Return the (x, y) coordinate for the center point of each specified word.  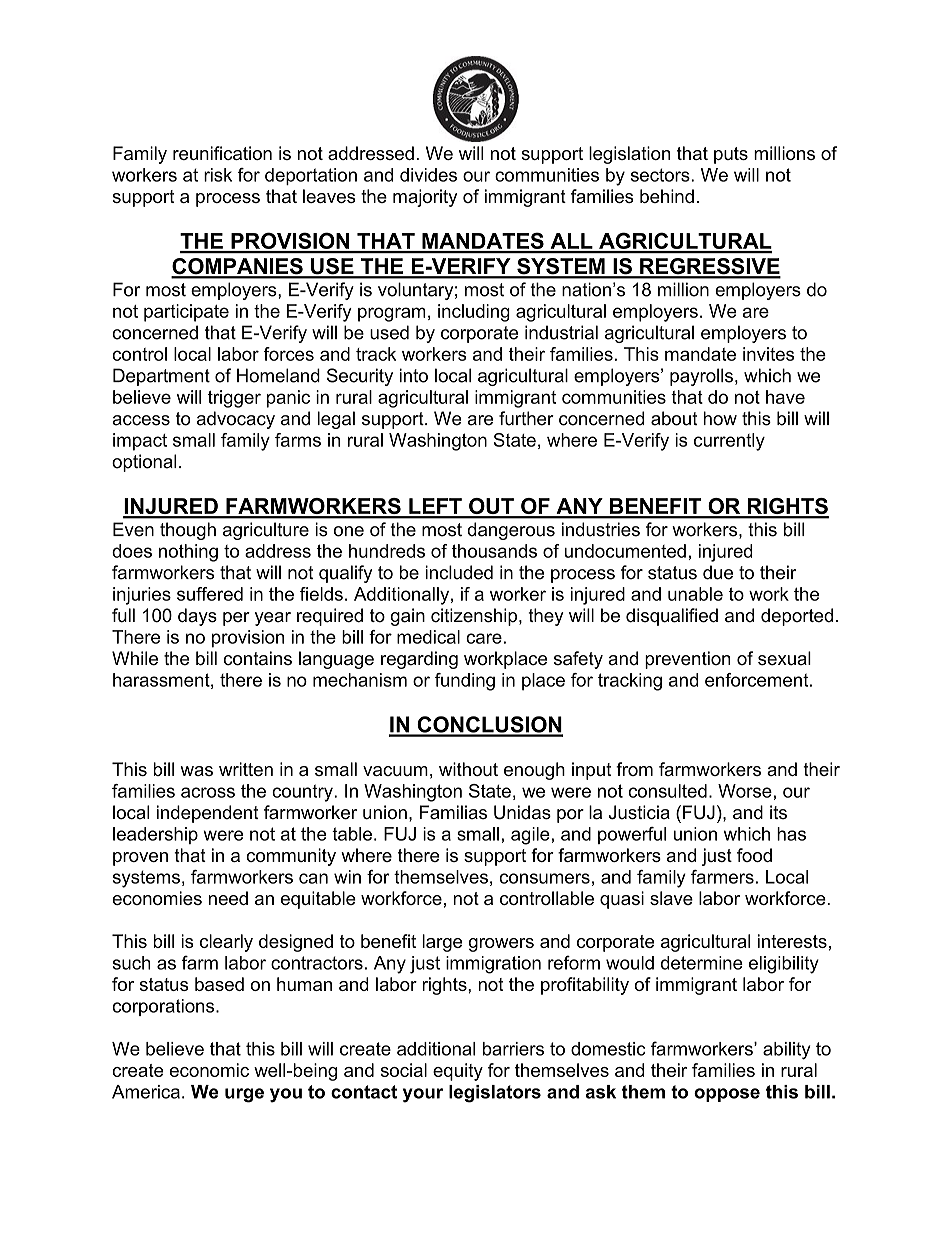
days (197, 617)
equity (458, 1072)
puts (731, 155)
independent (208, 814)
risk (218, 175)
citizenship (475, 617)
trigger (234, 399)
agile (530, 836)
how (720, 418)
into (414, 375)
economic (209, 1070)
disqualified (672, 617)
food (754, 855)
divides (428, 175)
